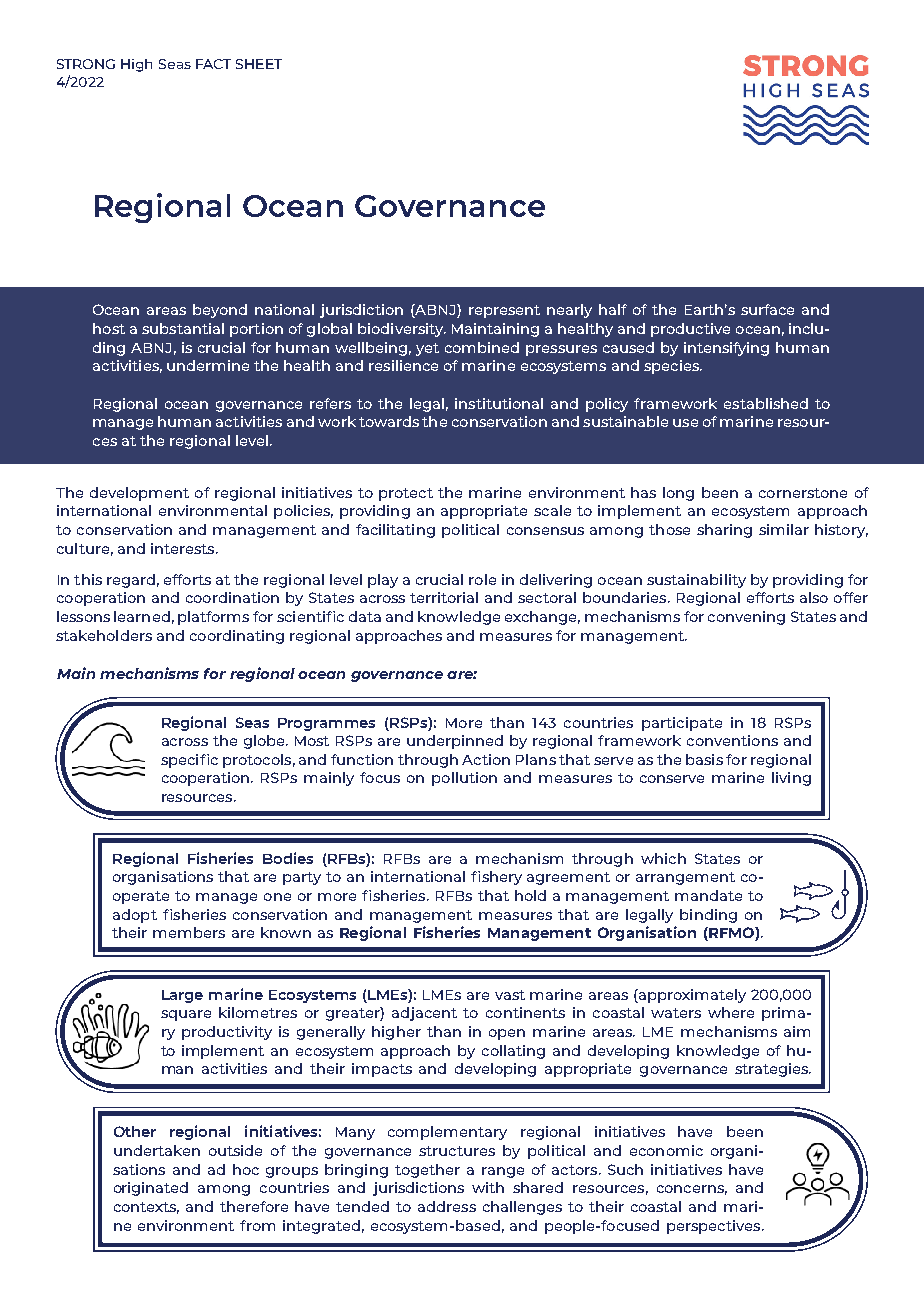 The image size is (924, 1308). I want to click on learned, so click(142, 616).
